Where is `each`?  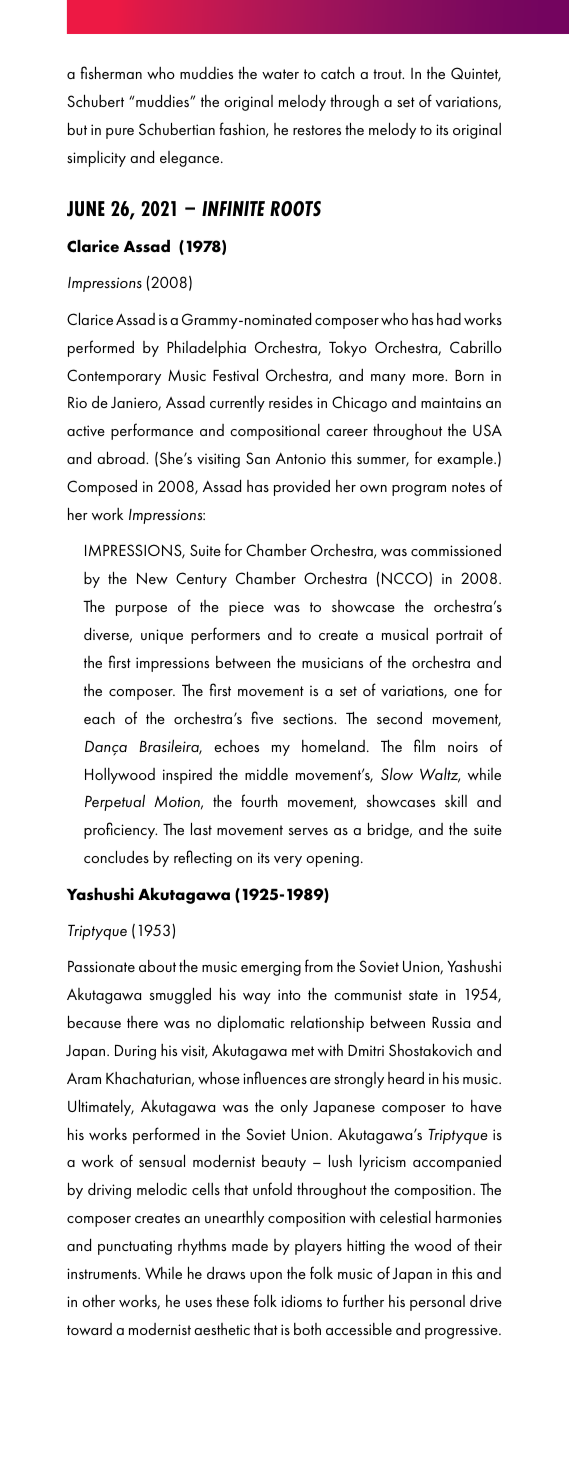 each is located at coordinates (99, 717).
